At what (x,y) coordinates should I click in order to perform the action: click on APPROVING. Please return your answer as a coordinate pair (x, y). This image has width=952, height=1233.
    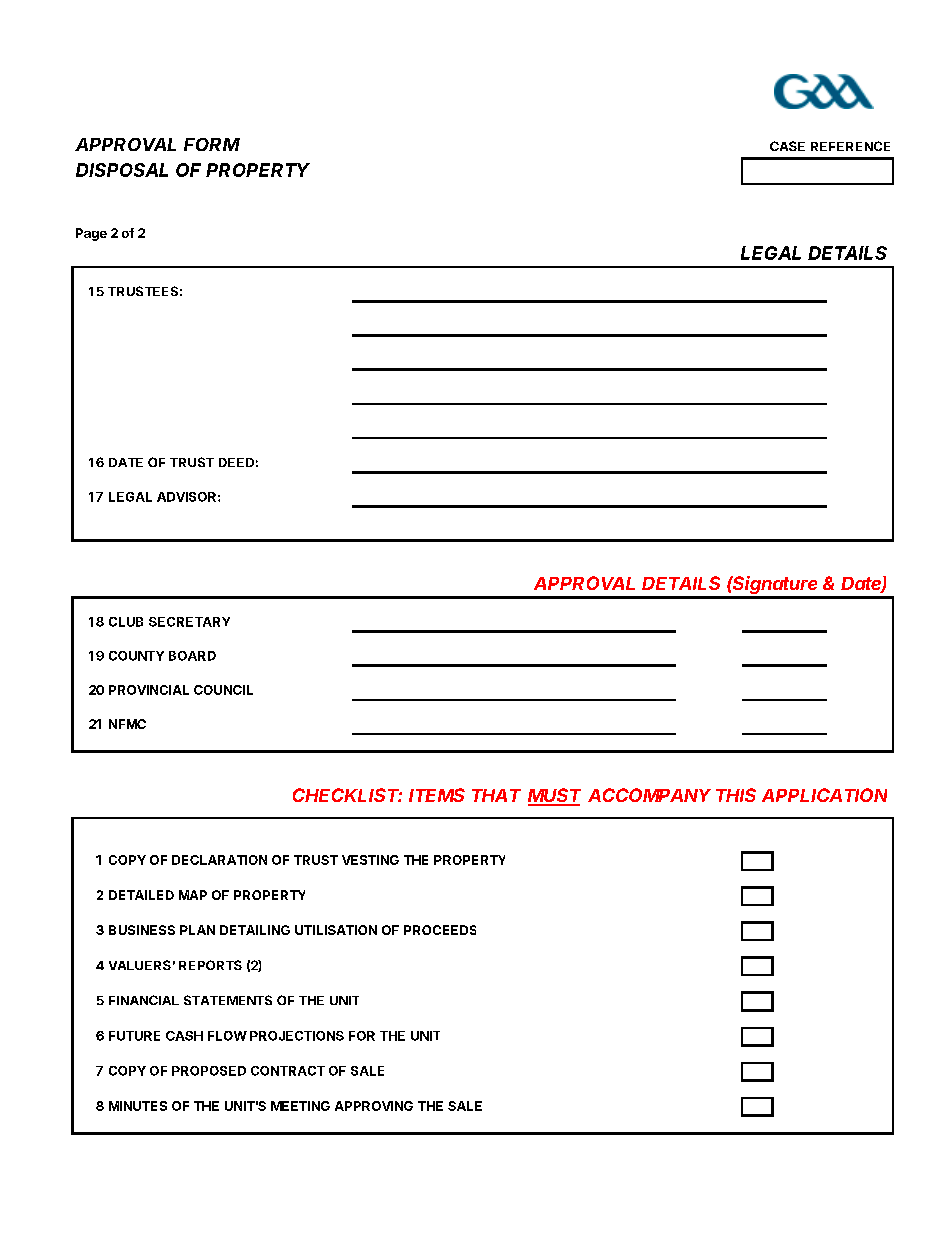
    Looking at the image, I should click on (374, 1106).
